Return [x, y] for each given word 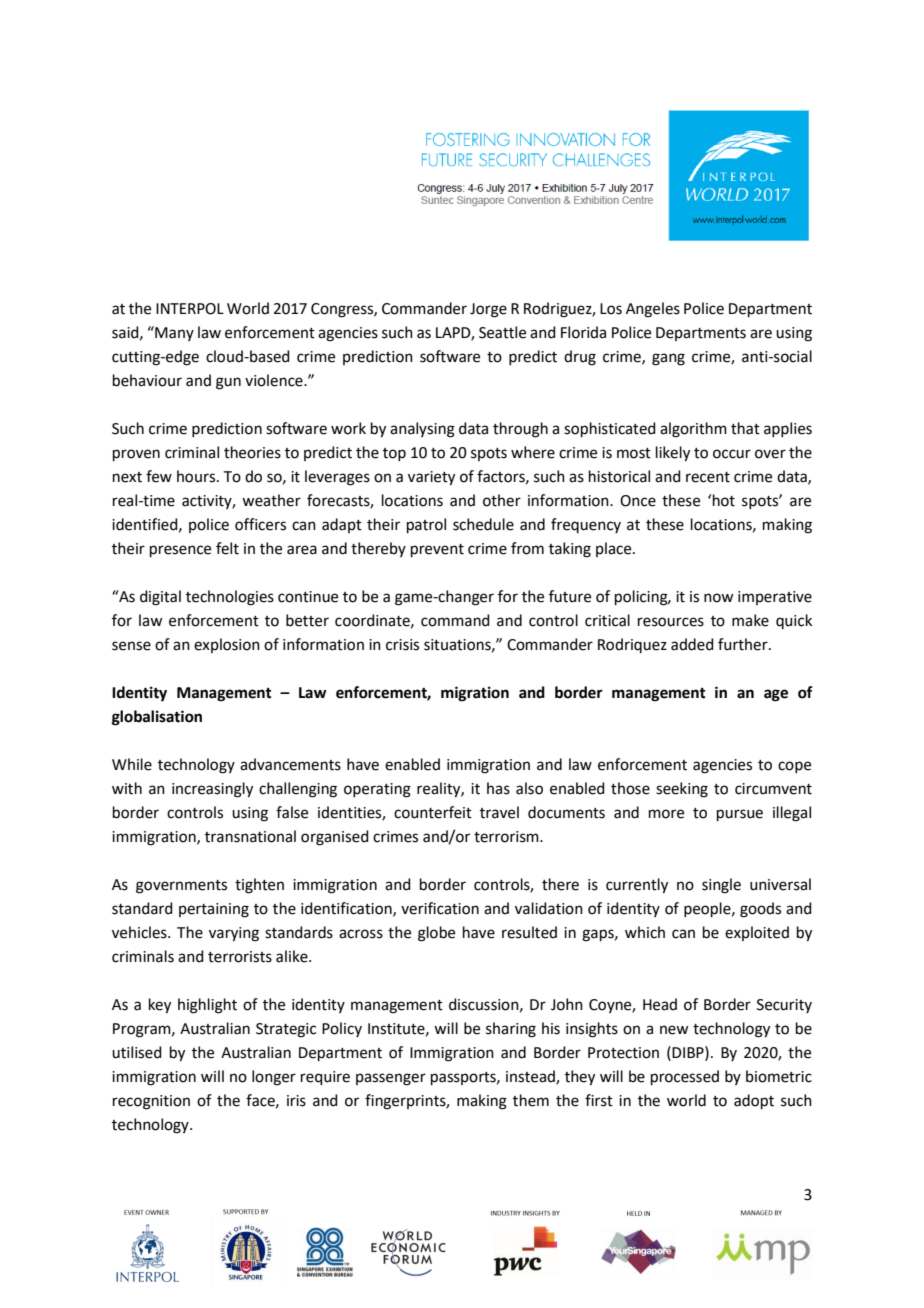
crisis [402, 645]
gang [668, 359]
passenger [391, 1079]
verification [440, 908]
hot [724, 500]
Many [173, 333]
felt [227, 548]
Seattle [502, 332]
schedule [483, 524]
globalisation [157, 718]
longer [274, 1078]
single [721, 886]
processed [685, 1077]
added [692, 644]
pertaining [214, 910]
